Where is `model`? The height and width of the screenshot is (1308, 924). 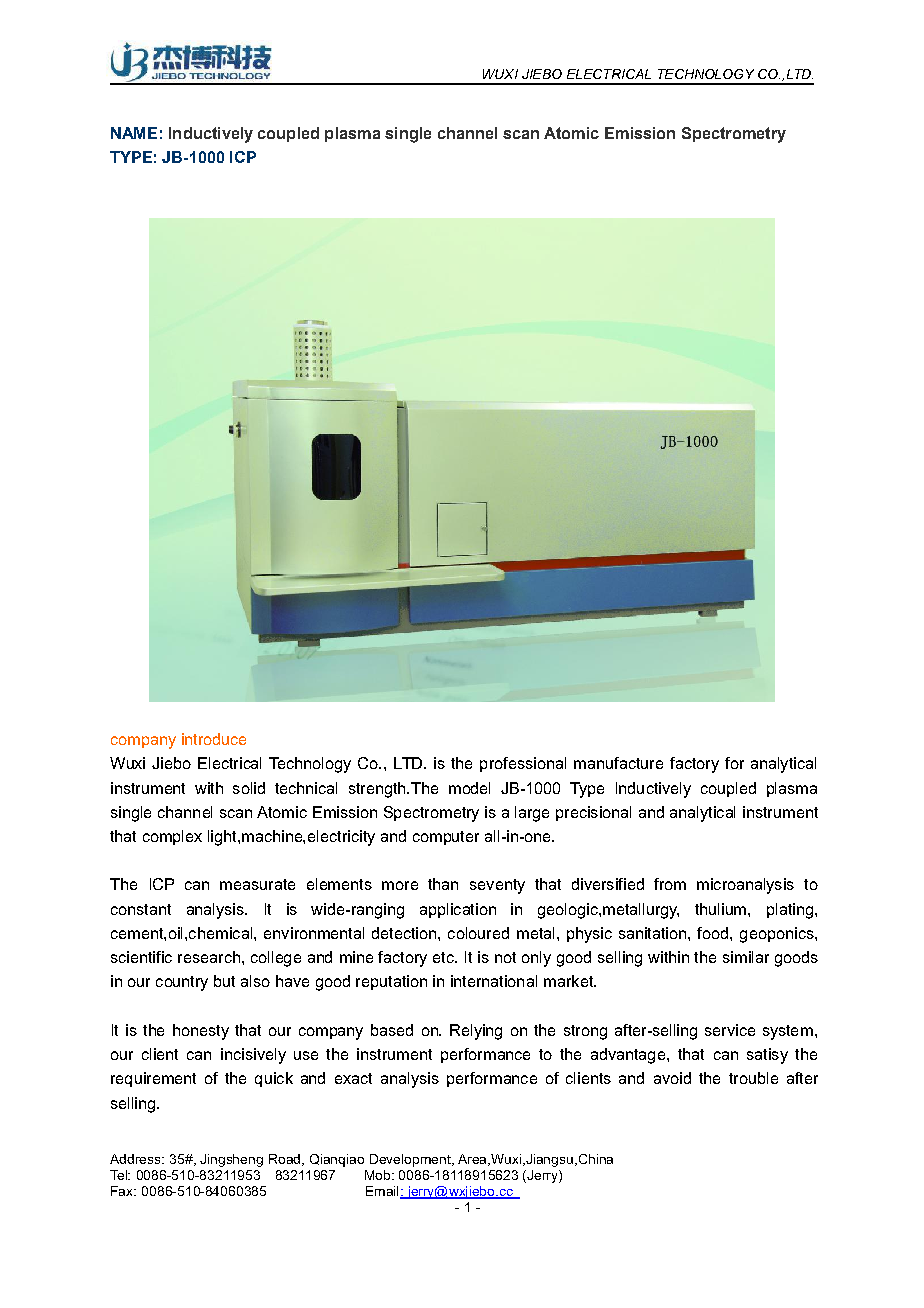
model is located at coordinates (469, 788).
